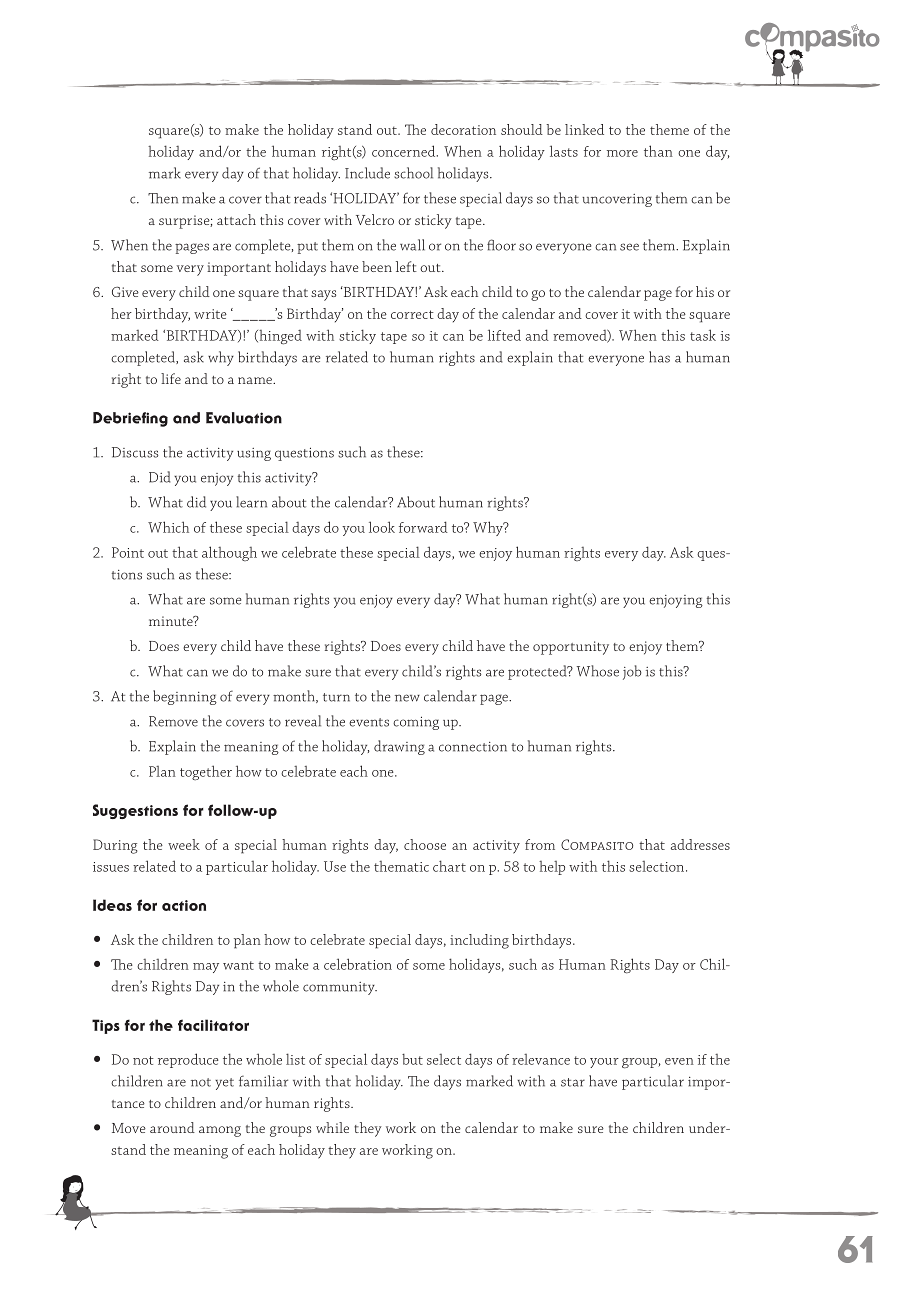 The width and height of the screenshot is (924, 1308). I want to click on job, so click(632, 672).
